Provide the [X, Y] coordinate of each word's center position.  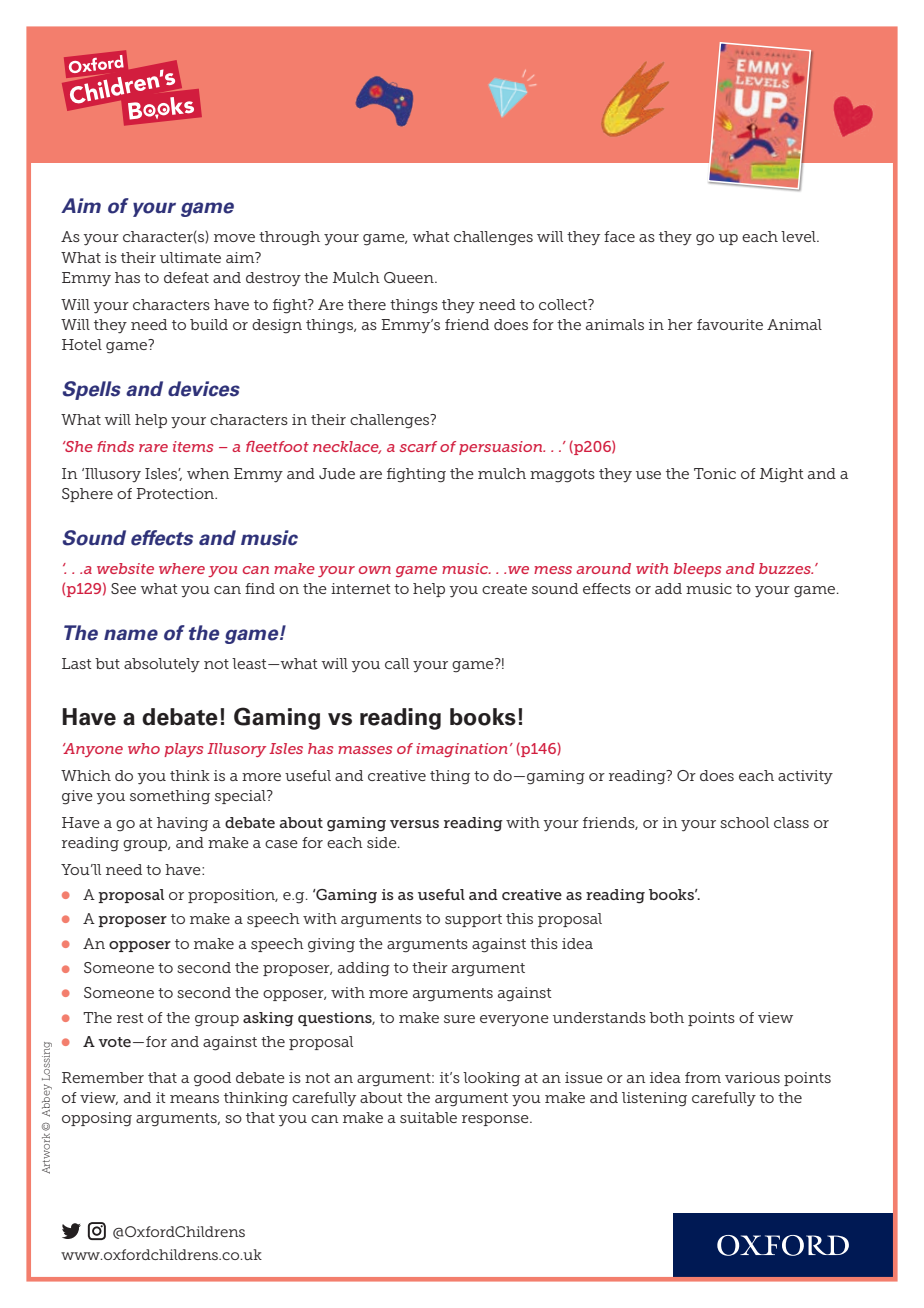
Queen [410, 277]
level [799, 236]
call [397, 663]
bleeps [698, 570]
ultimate [190, 257]
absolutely [162, 665]
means [194, 1099]
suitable [428, 1117]
